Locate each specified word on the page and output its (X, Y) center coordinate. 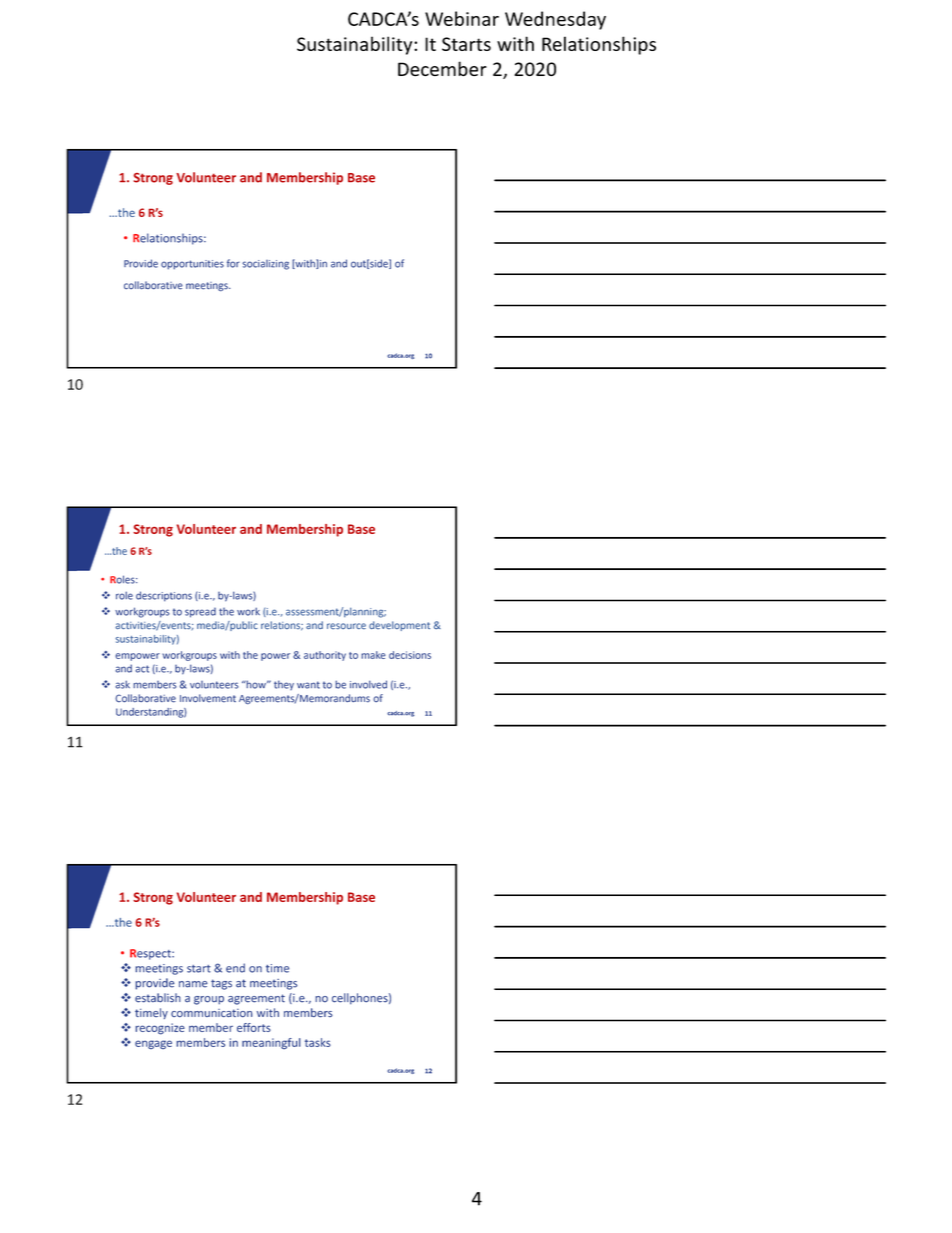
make (373, 655)
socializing (266, 265)
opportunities (192, 265)
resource (346, 626)
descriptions (164, 596)
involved (368, 684)
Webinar (462, 18)
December (442, 69)
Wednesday (555, 20)
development (399, 626)
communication (212, 1013)
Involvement (208, 698)
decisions (410, 655)
